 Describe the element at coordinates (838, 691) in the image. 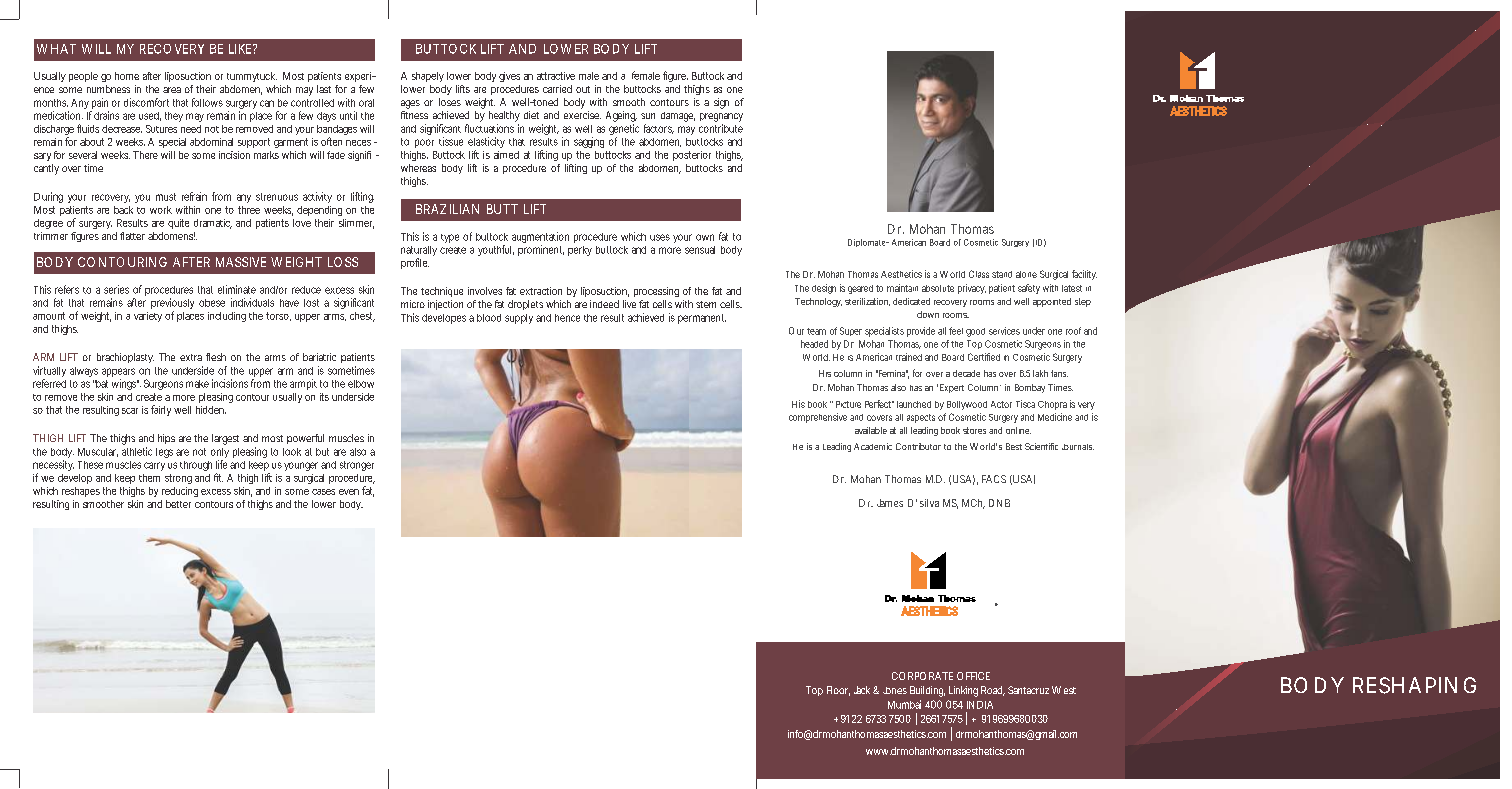

I see `Floor` at that location.
